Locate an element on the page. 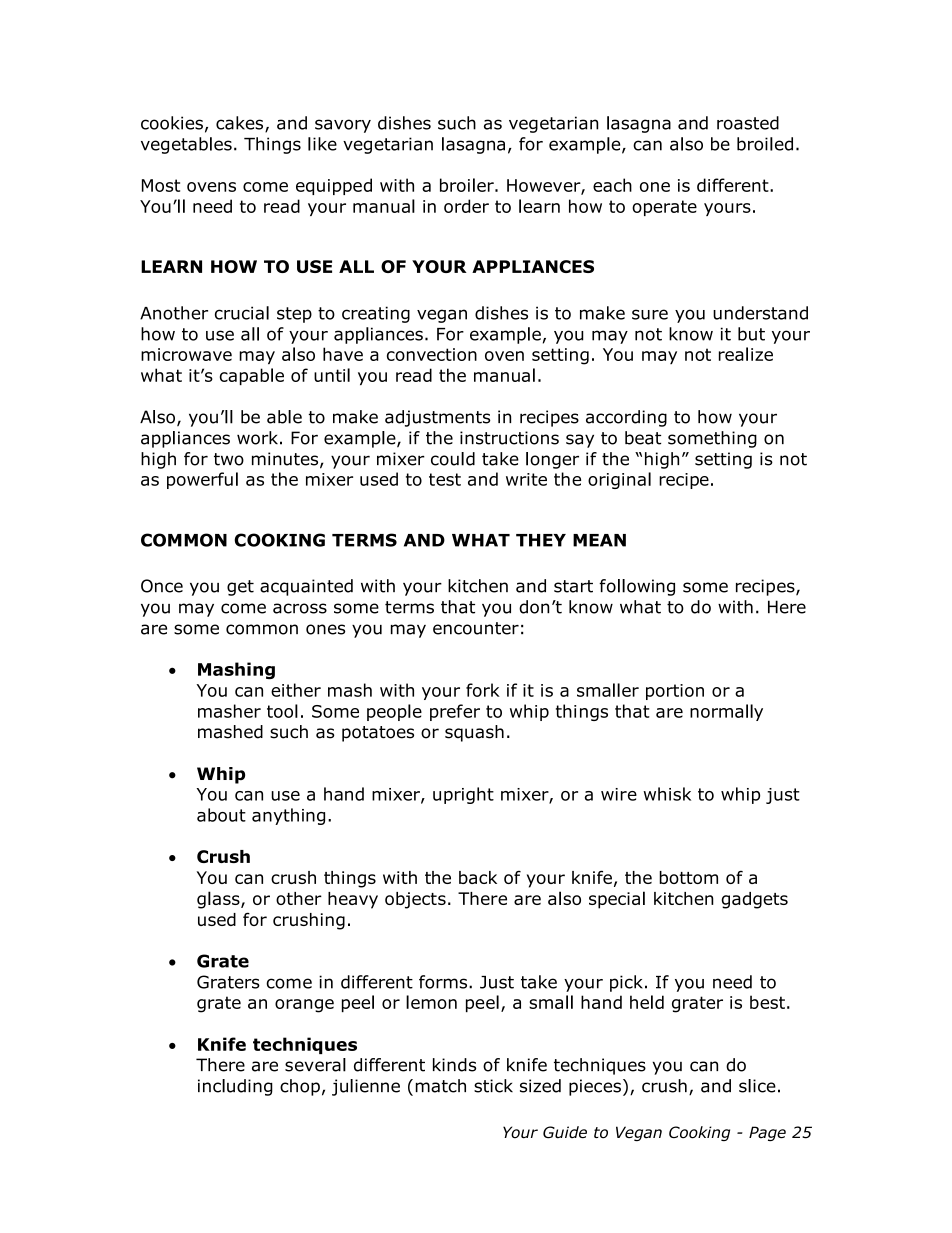  across is located at coordinates (300, 608).
